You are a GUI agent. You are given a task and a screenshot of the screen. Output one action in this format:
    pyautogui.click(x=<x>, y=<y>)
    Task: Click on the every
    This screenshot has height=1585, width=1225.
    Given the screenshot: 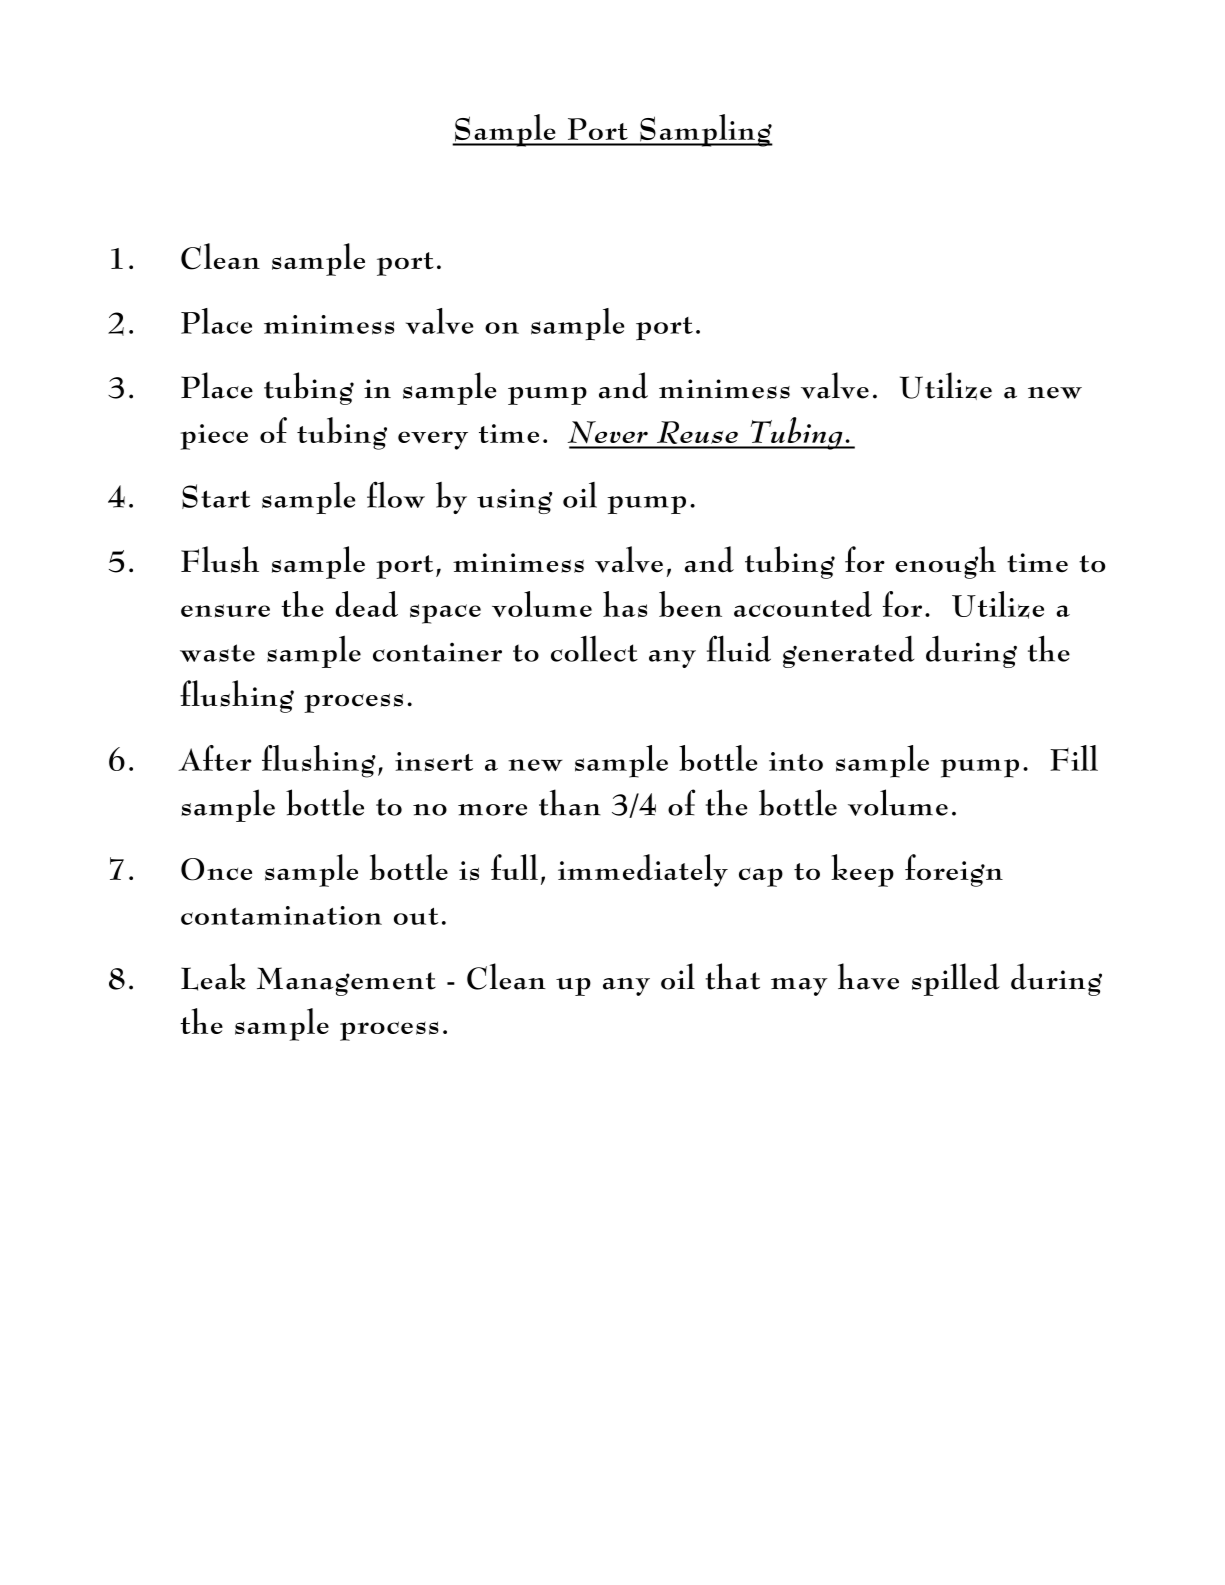 What is the action you would take?
    pyautogui.click(x=433, y=440)
